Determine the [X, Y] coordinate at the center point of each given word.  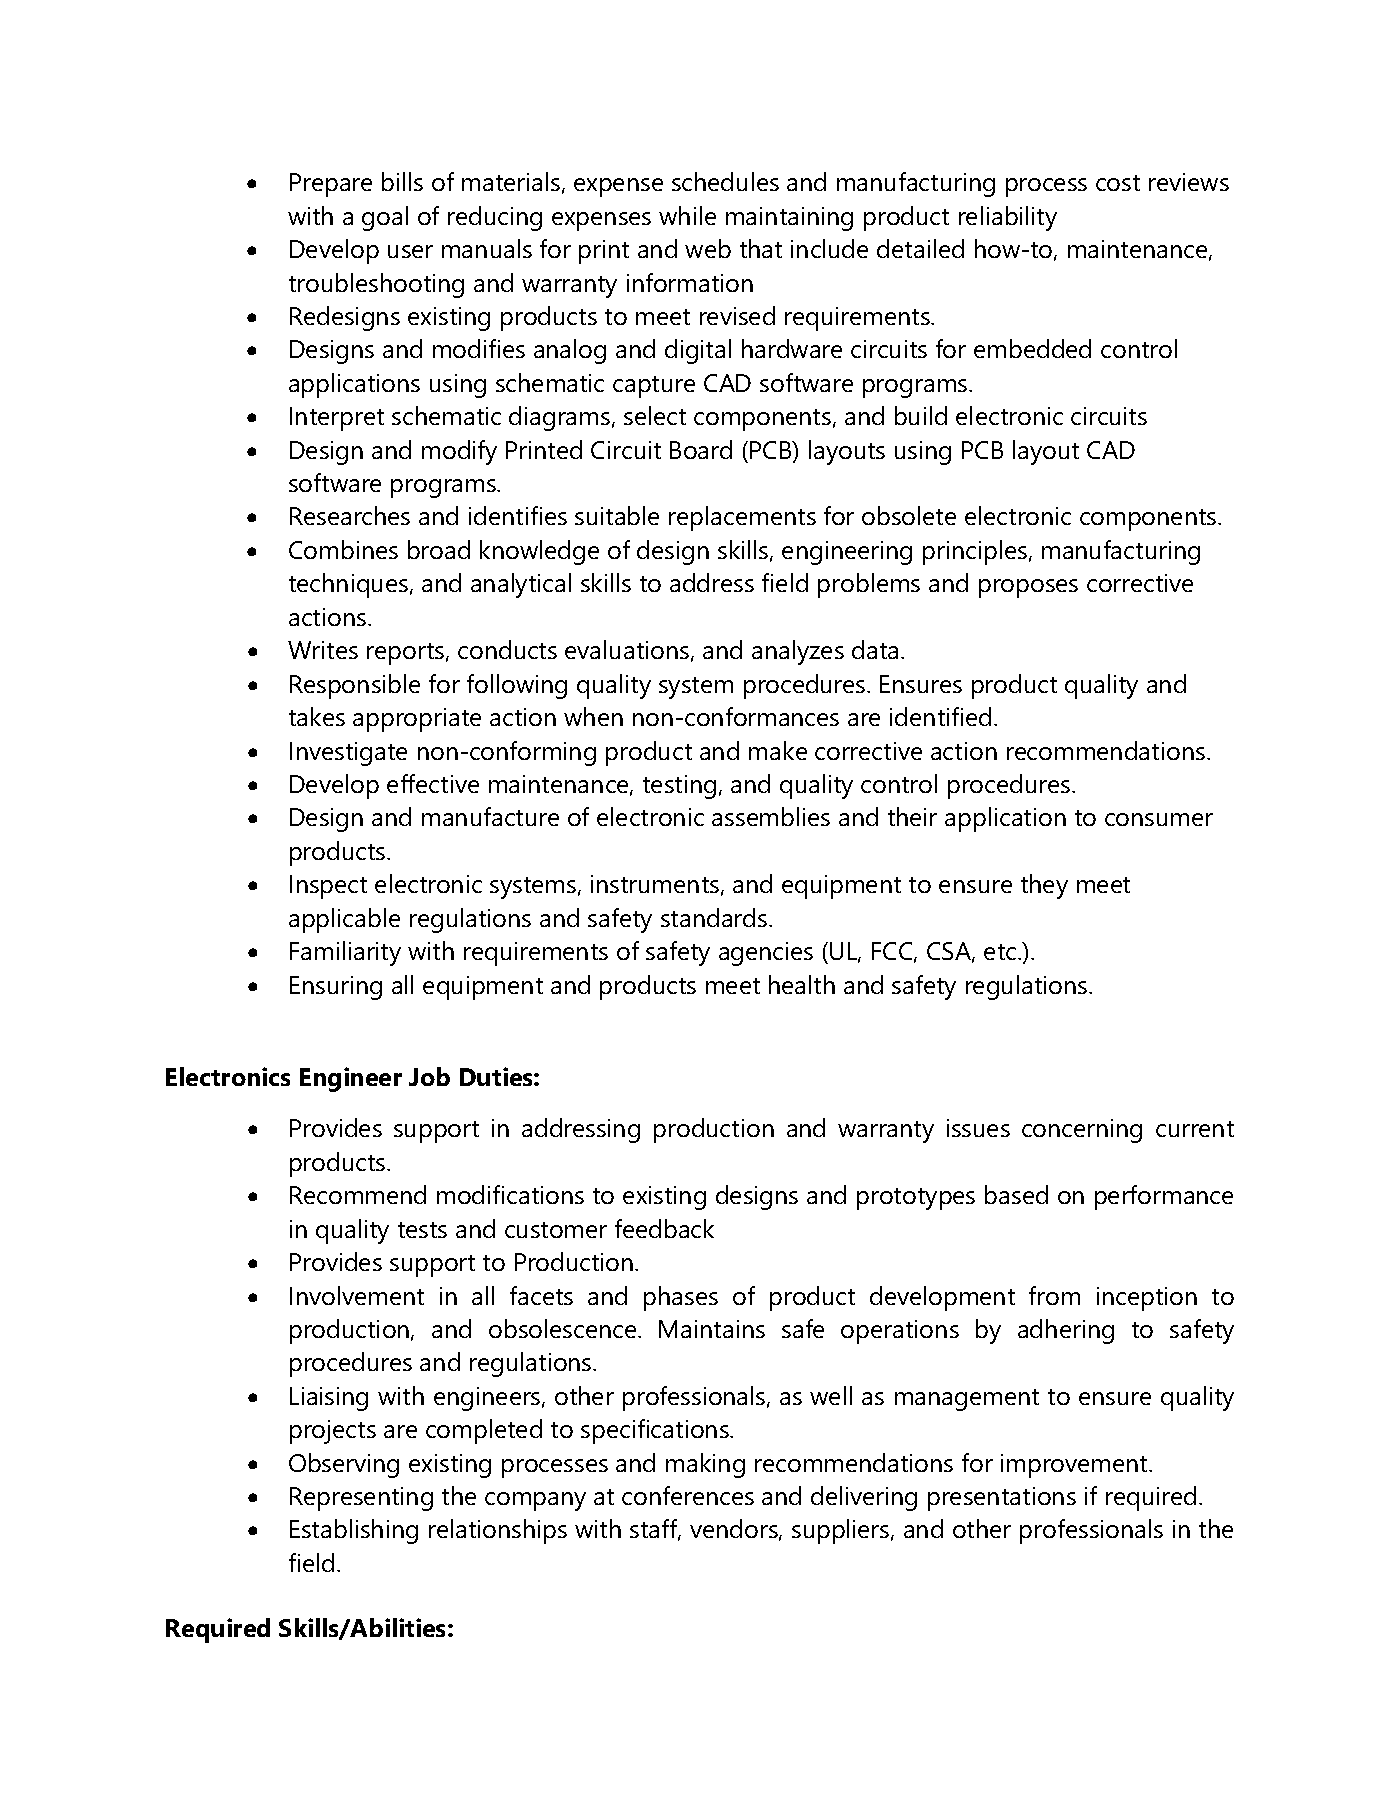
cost [1118, 183]
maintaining [789, 219]
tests [422, 1230]
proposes [1028, 588]
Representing [361, 1499]
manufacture [490, 816]
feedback [664, 1228]
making [705, 1465]
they [1044, 886]
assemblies [771, 816]
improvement [1075, 1466]
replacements [742, 518]
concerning [1082, 1131]
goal [385, 218]
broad [439, 549]
